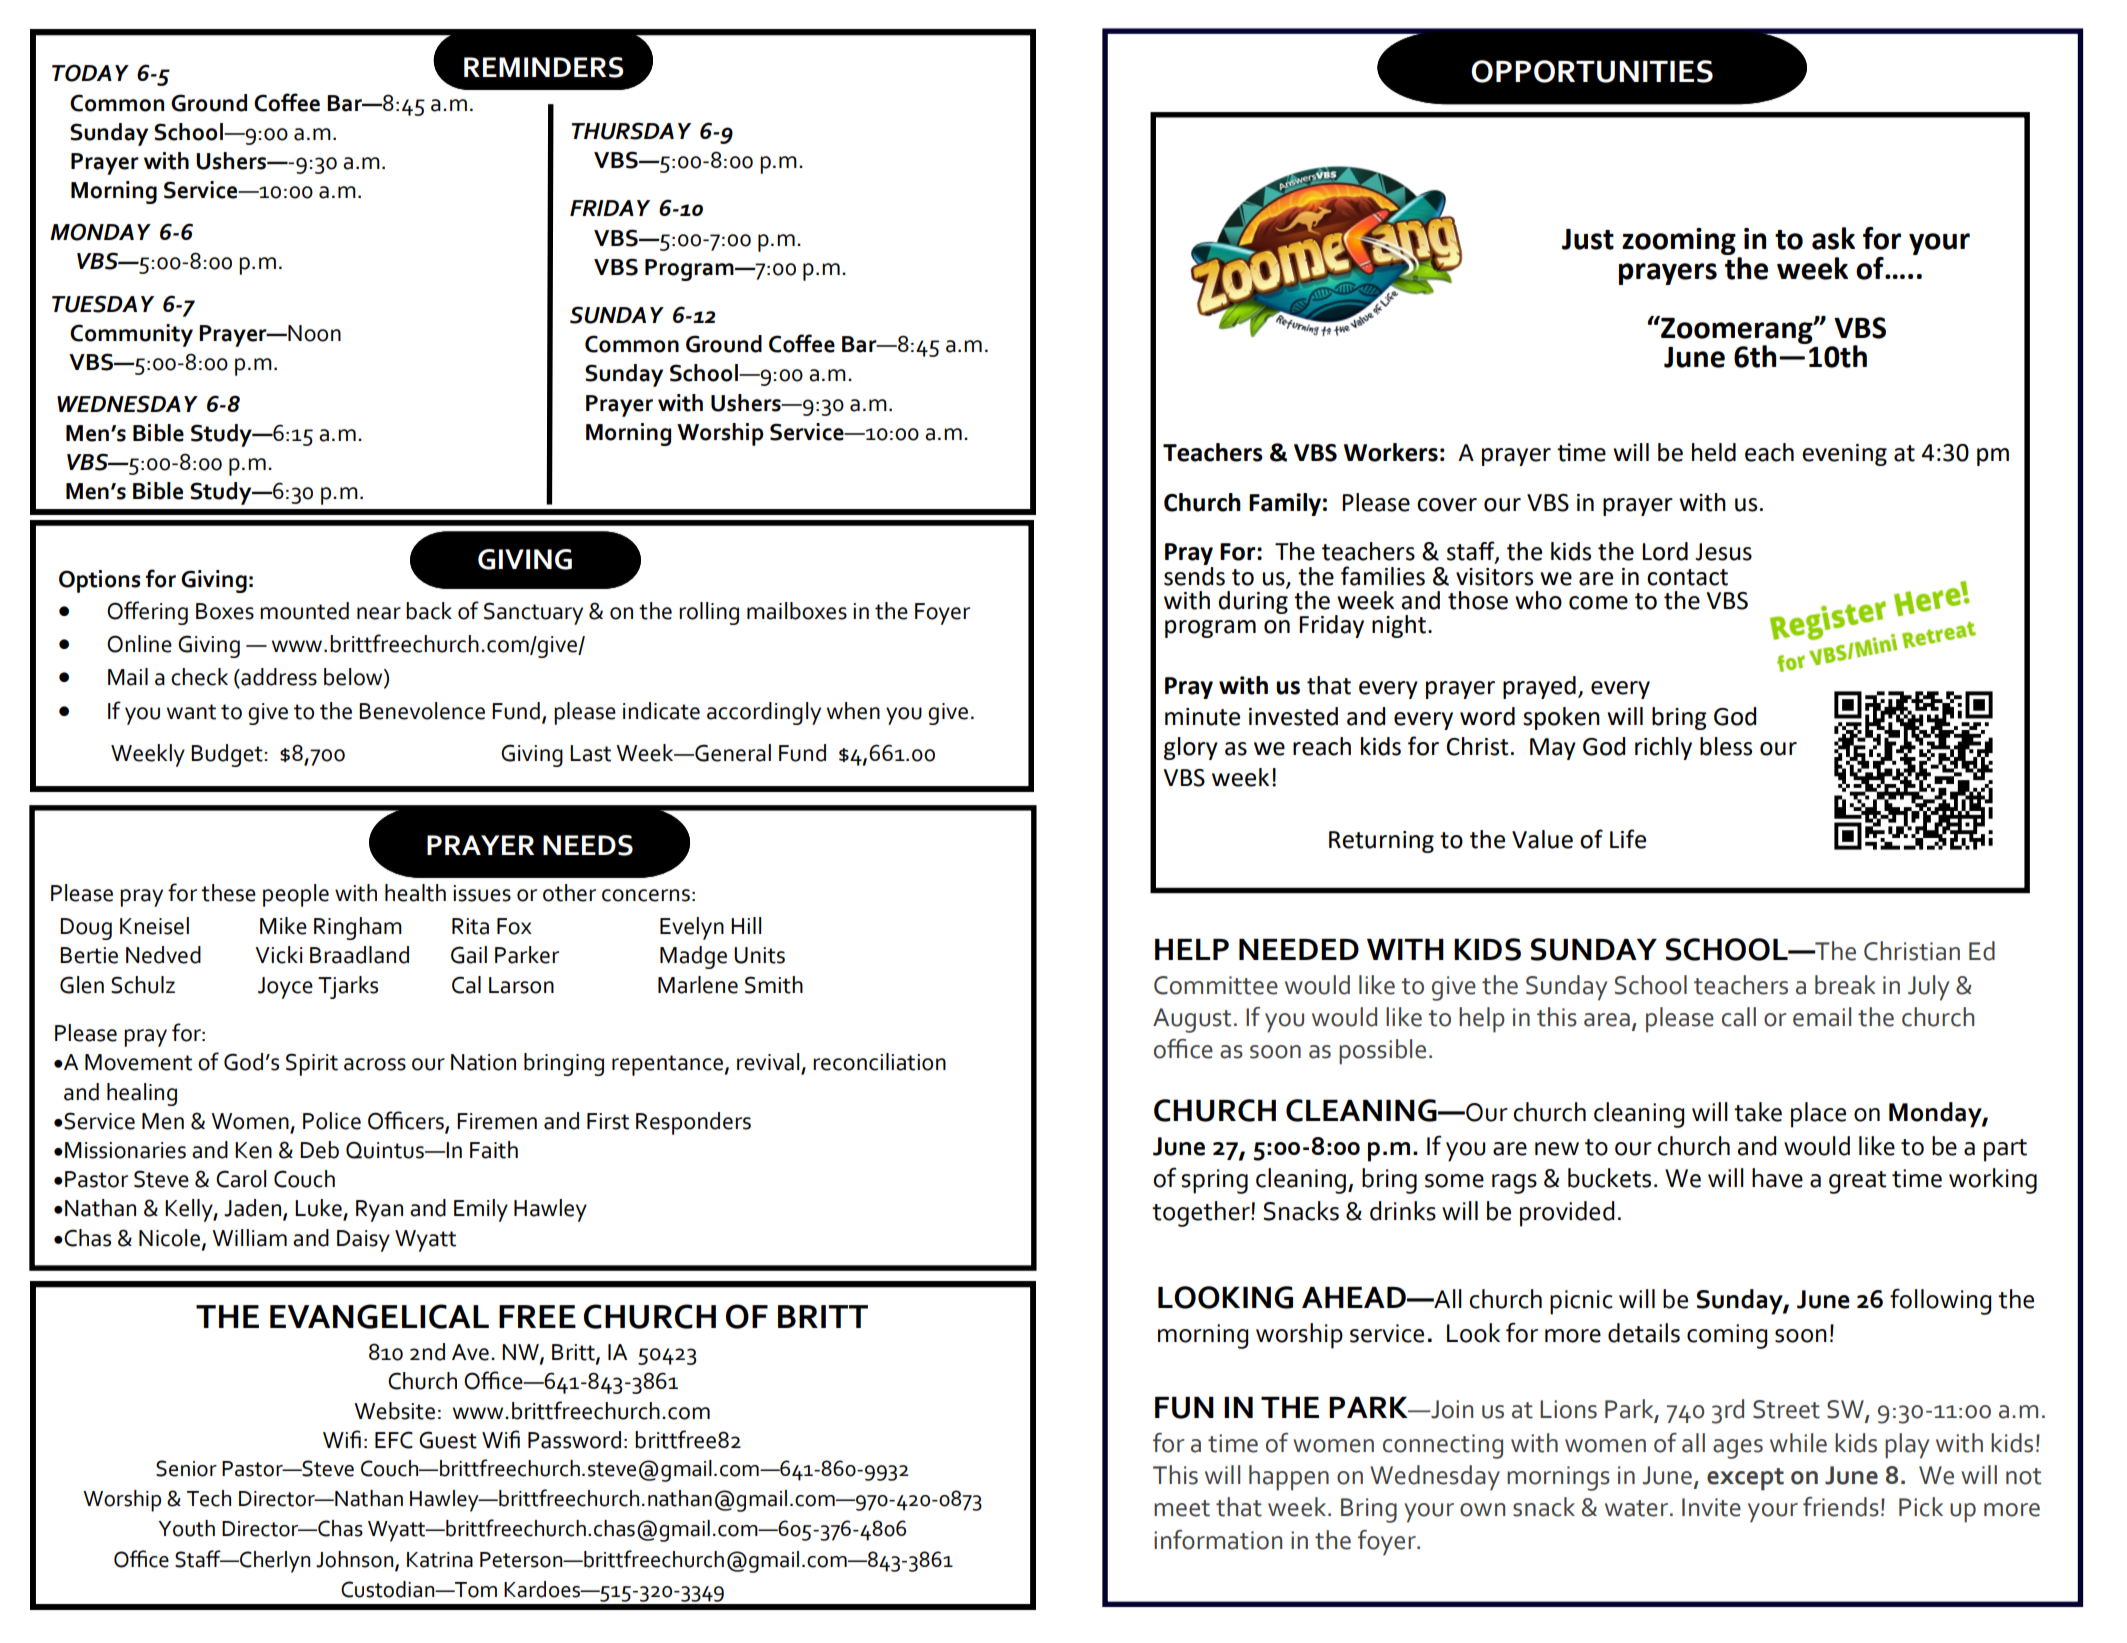 The height and width of the page is (1643, 2127). I want to click on Life, so click(1628, 839).
